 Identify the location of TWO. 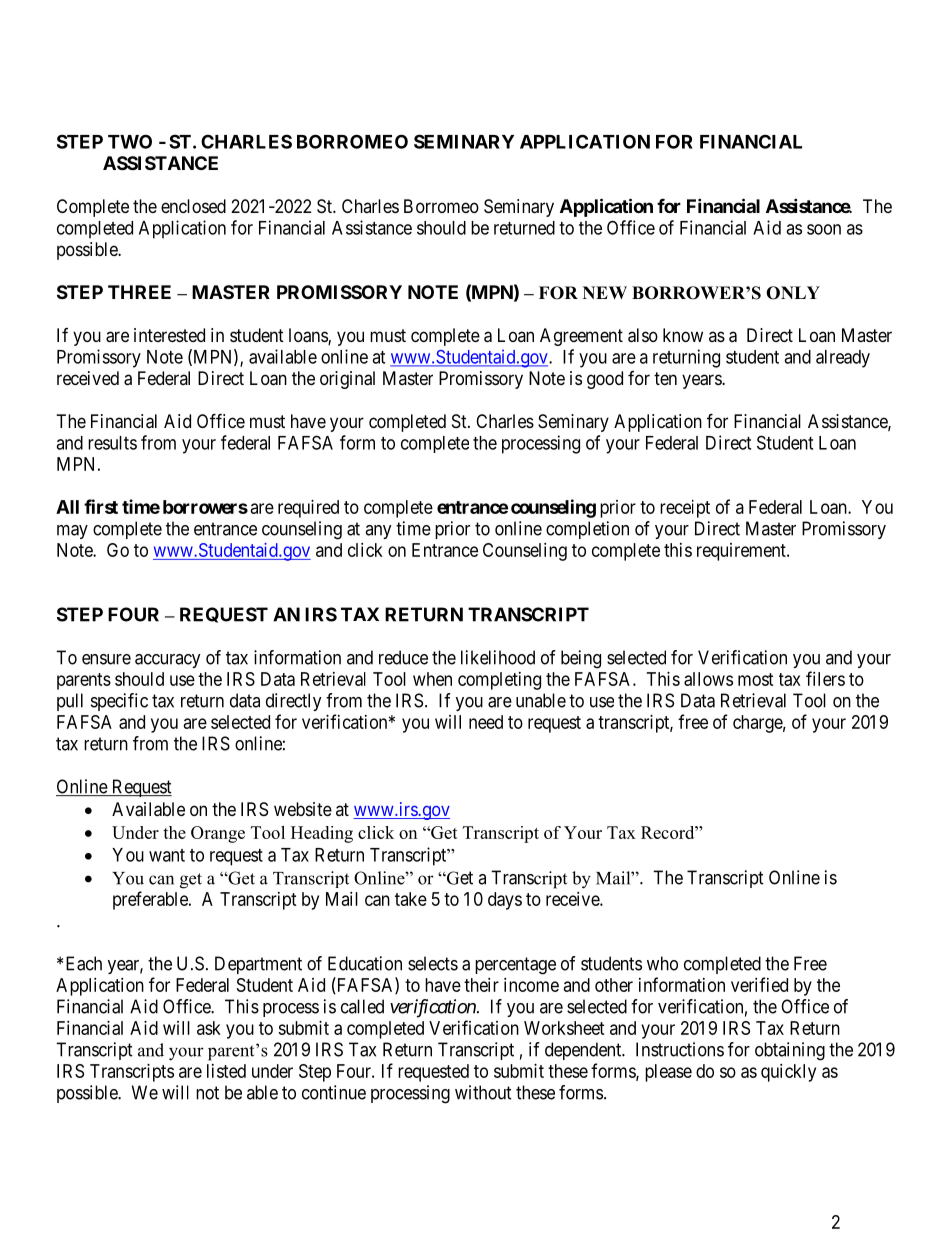
(130, 141).
